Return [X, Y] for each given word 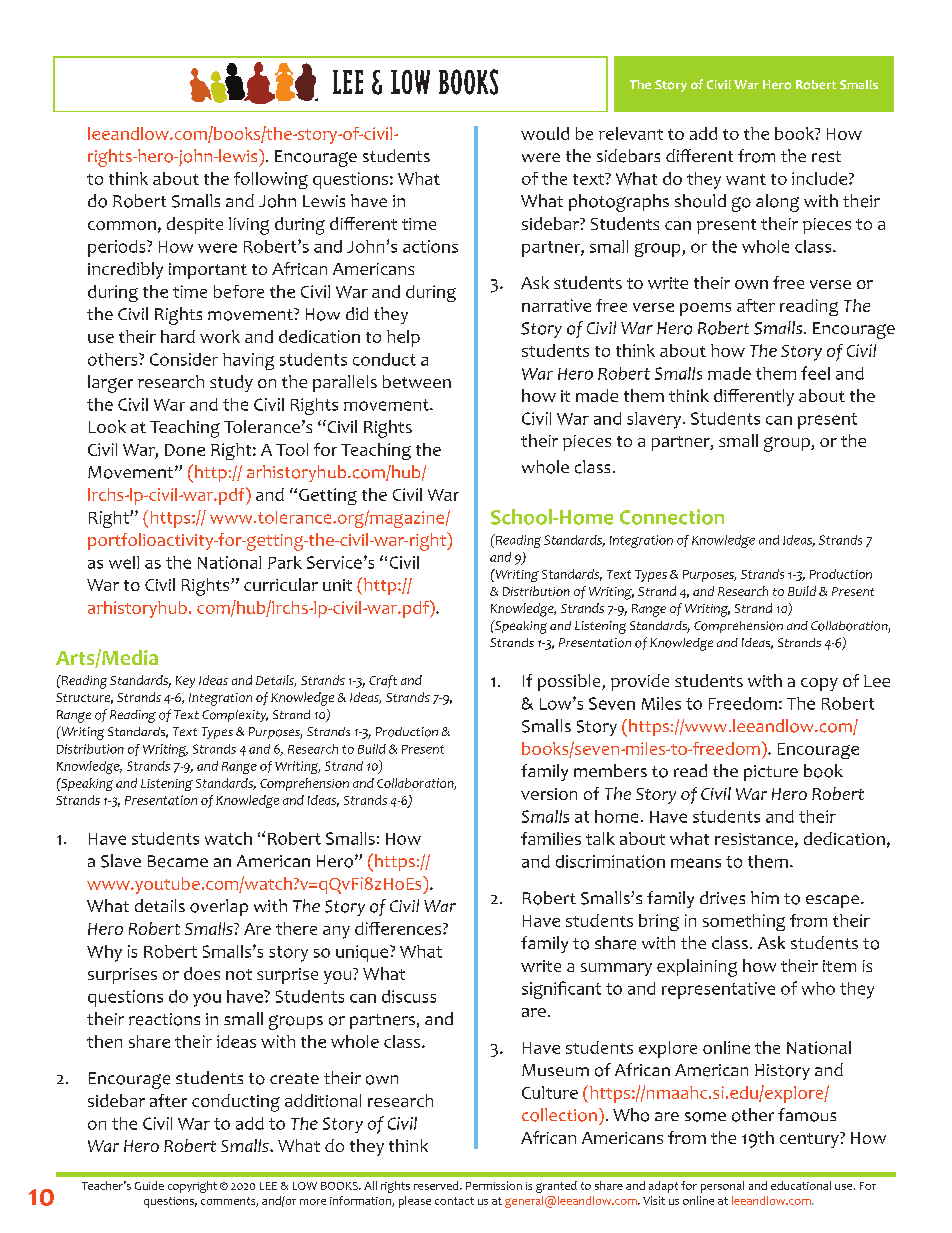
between [417, 381]
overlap [219, 907]
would [545, 133]
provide [640, 682]
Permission [494, 1185]
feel [815, 373]
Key [185, 682]
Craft [383, 681]
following [271, 180]
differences [399, 928]
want [746, 179]
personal [722, 1187]
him [765, 897]
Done [185, 450]
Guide [149, 1185]
